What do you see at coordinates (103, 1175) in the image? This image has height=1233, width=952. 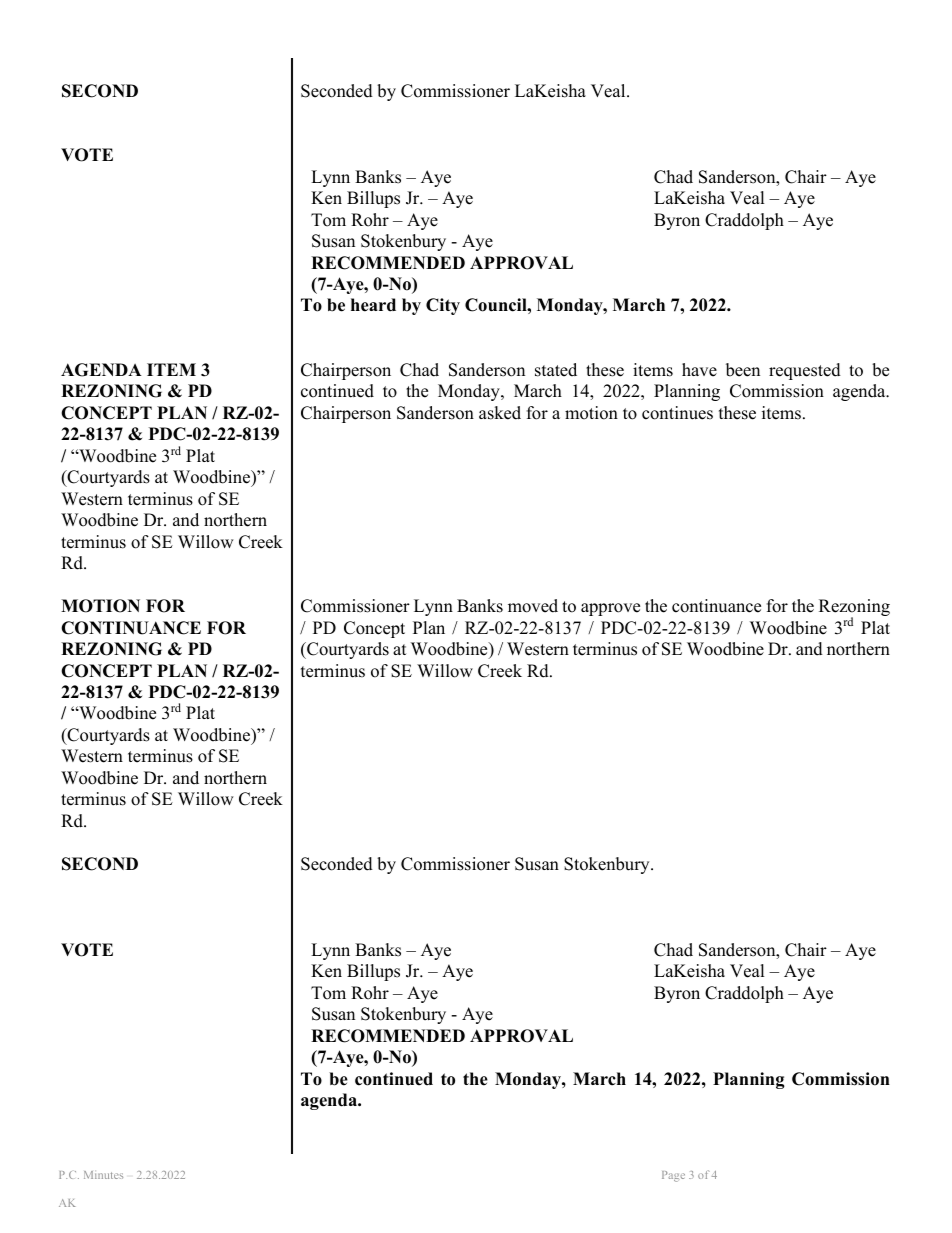 I see `Minutes` at bounding box center [103, 1175].
